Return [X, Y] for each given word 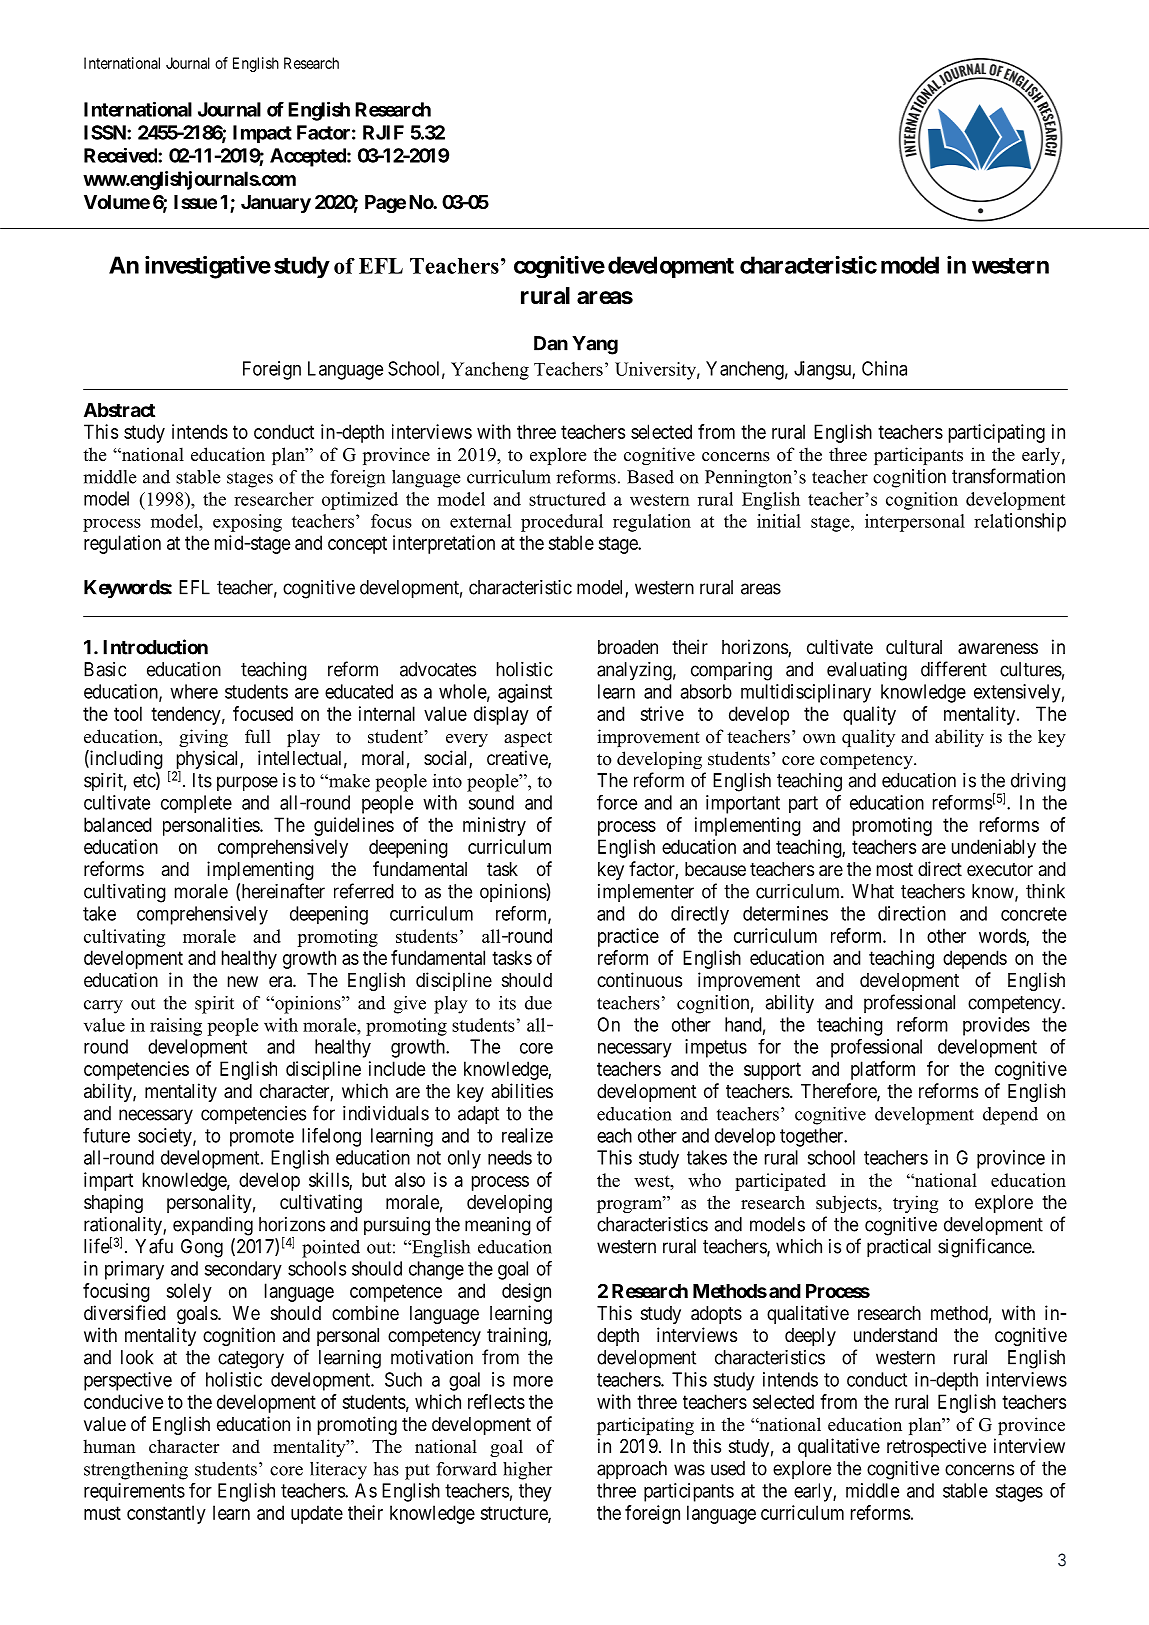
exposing [247, 523]
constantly [166, 1514]
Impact [262, 134]
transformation [1008, 476]
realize [527, 1135]
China [884, 368]
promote [262, 1138]
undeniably [994, 848]
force [617, 802]
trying [915, 1204]
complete [196, 804]
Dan [551, 343]
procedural [562, 523]
